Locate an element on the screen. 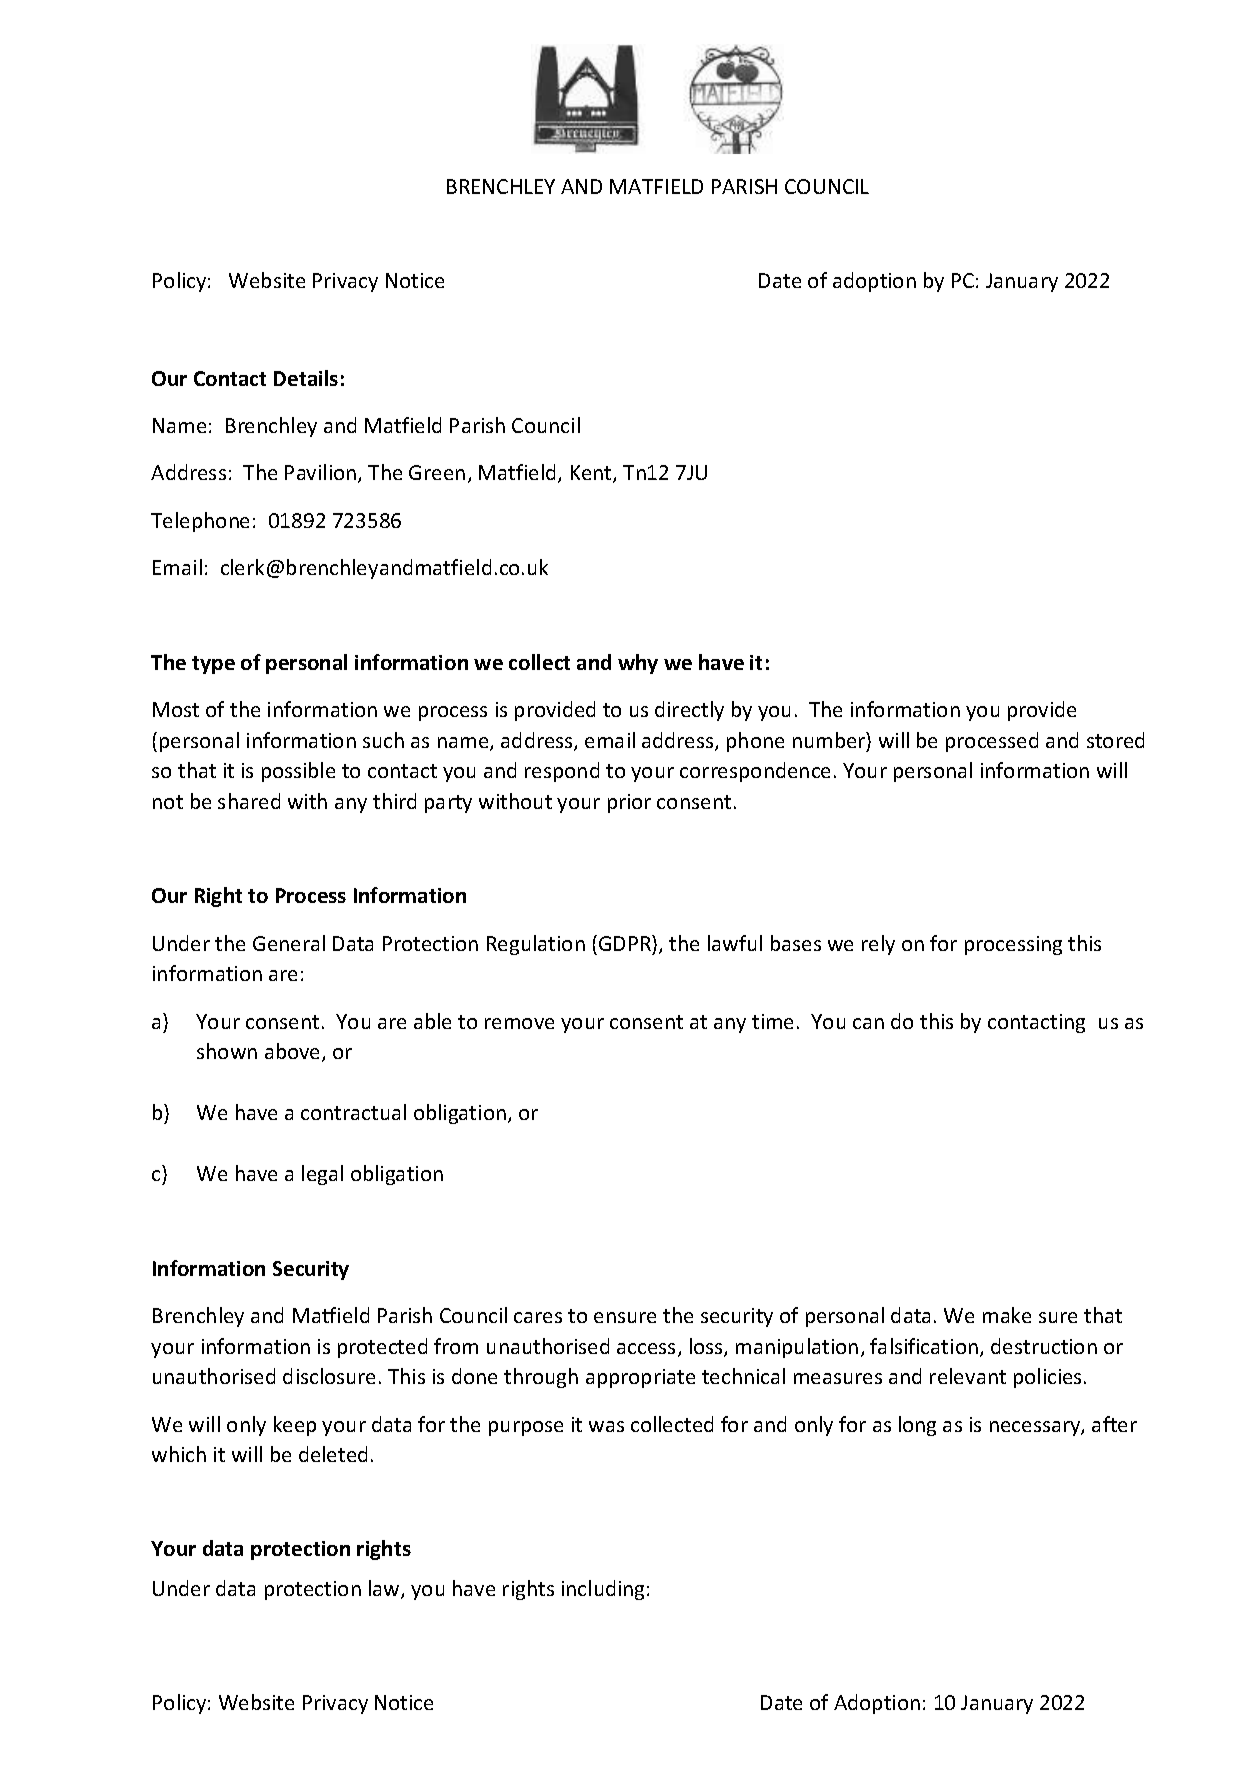 The width and height of the screenshot is (1253, 1772). was is located at coordinates (606, 1426).
